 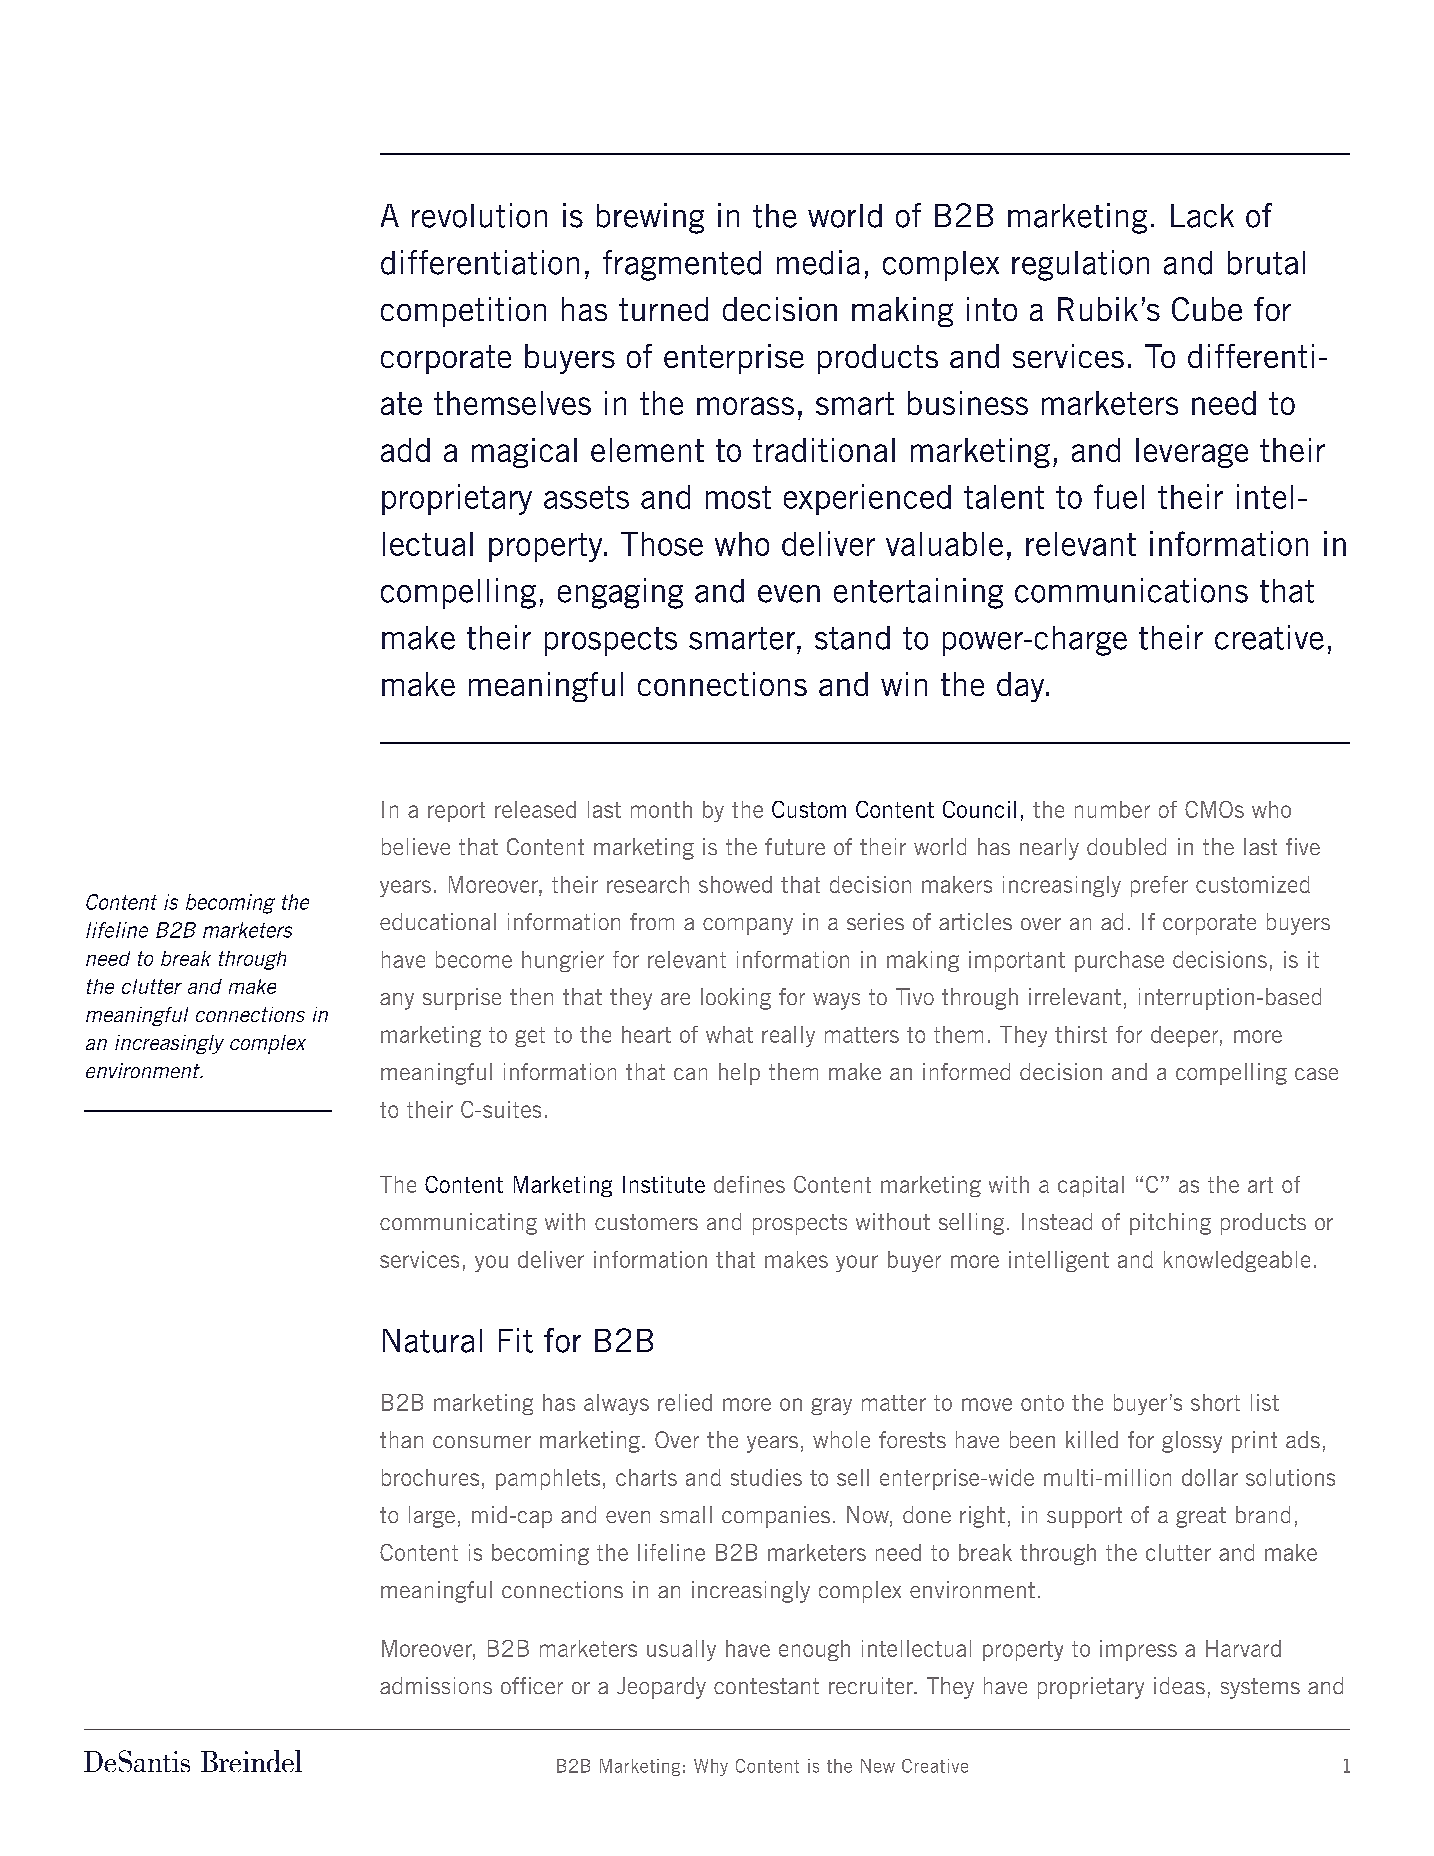 What do you see at coordinates (1202, 216) in the screenshot?
I see `Lack` at bounding box center [1202, 216].
